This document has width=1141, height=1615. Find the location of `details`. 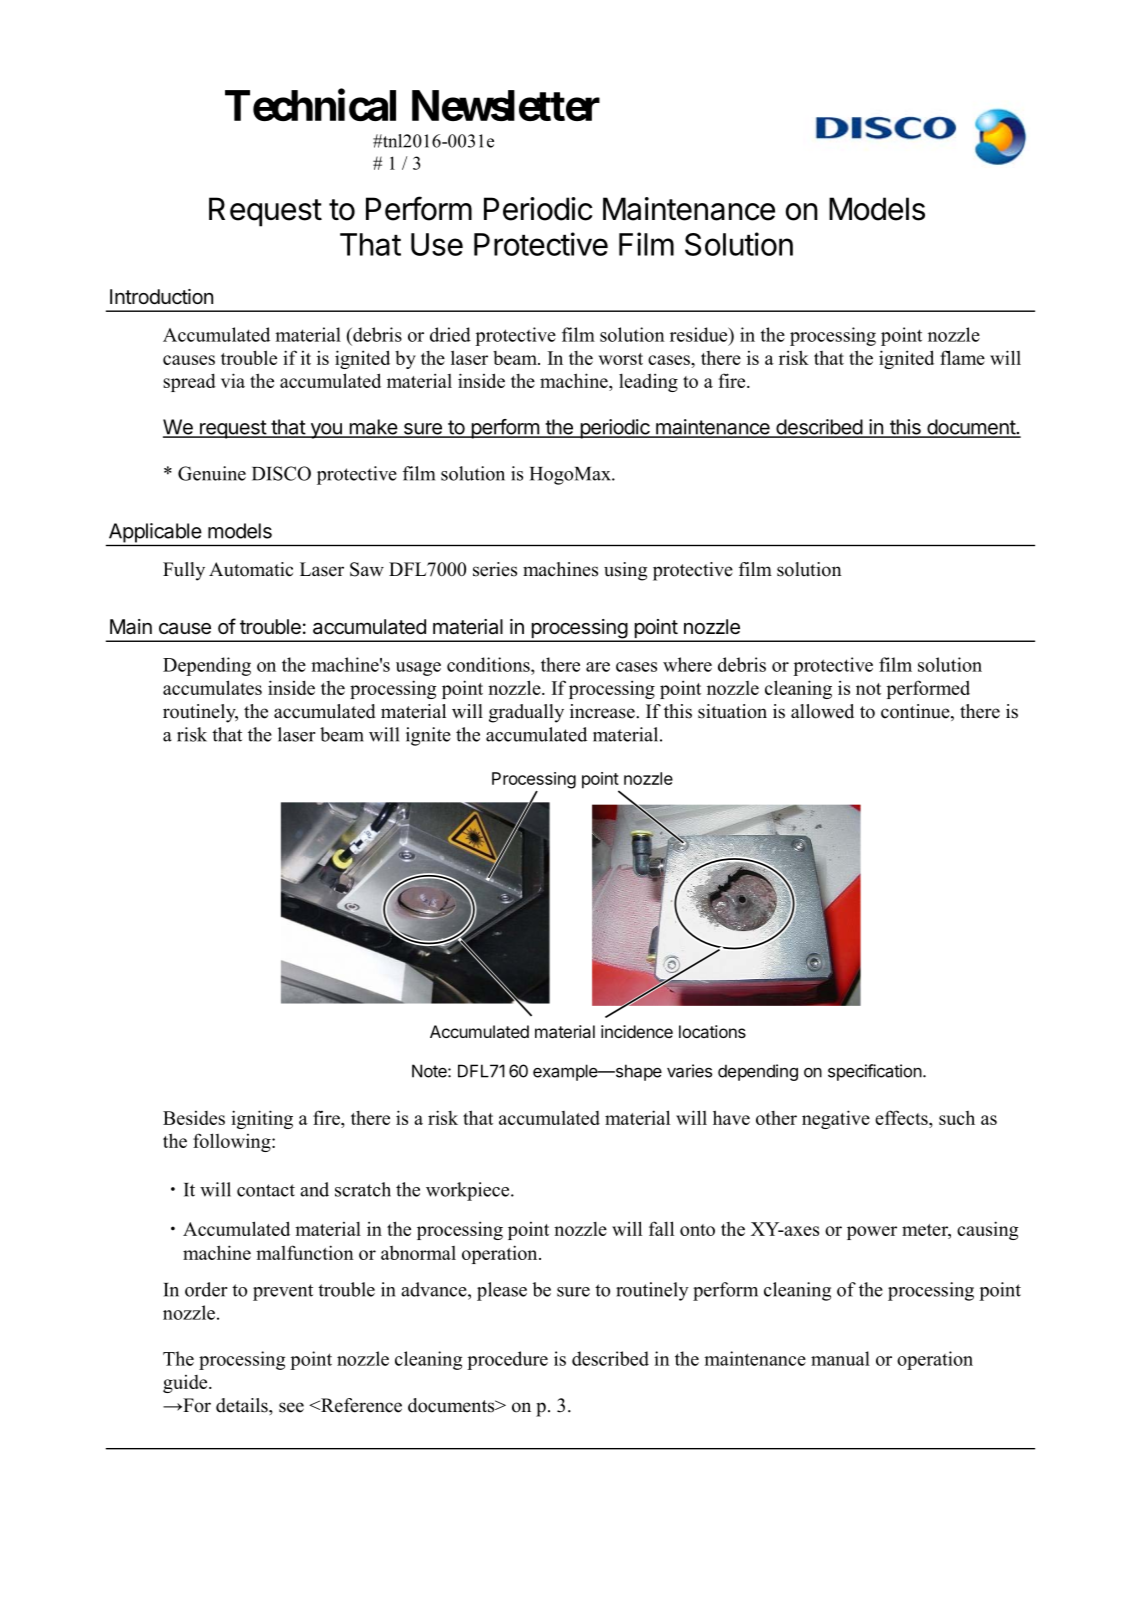

details is located at coordinates (243, 1405).
